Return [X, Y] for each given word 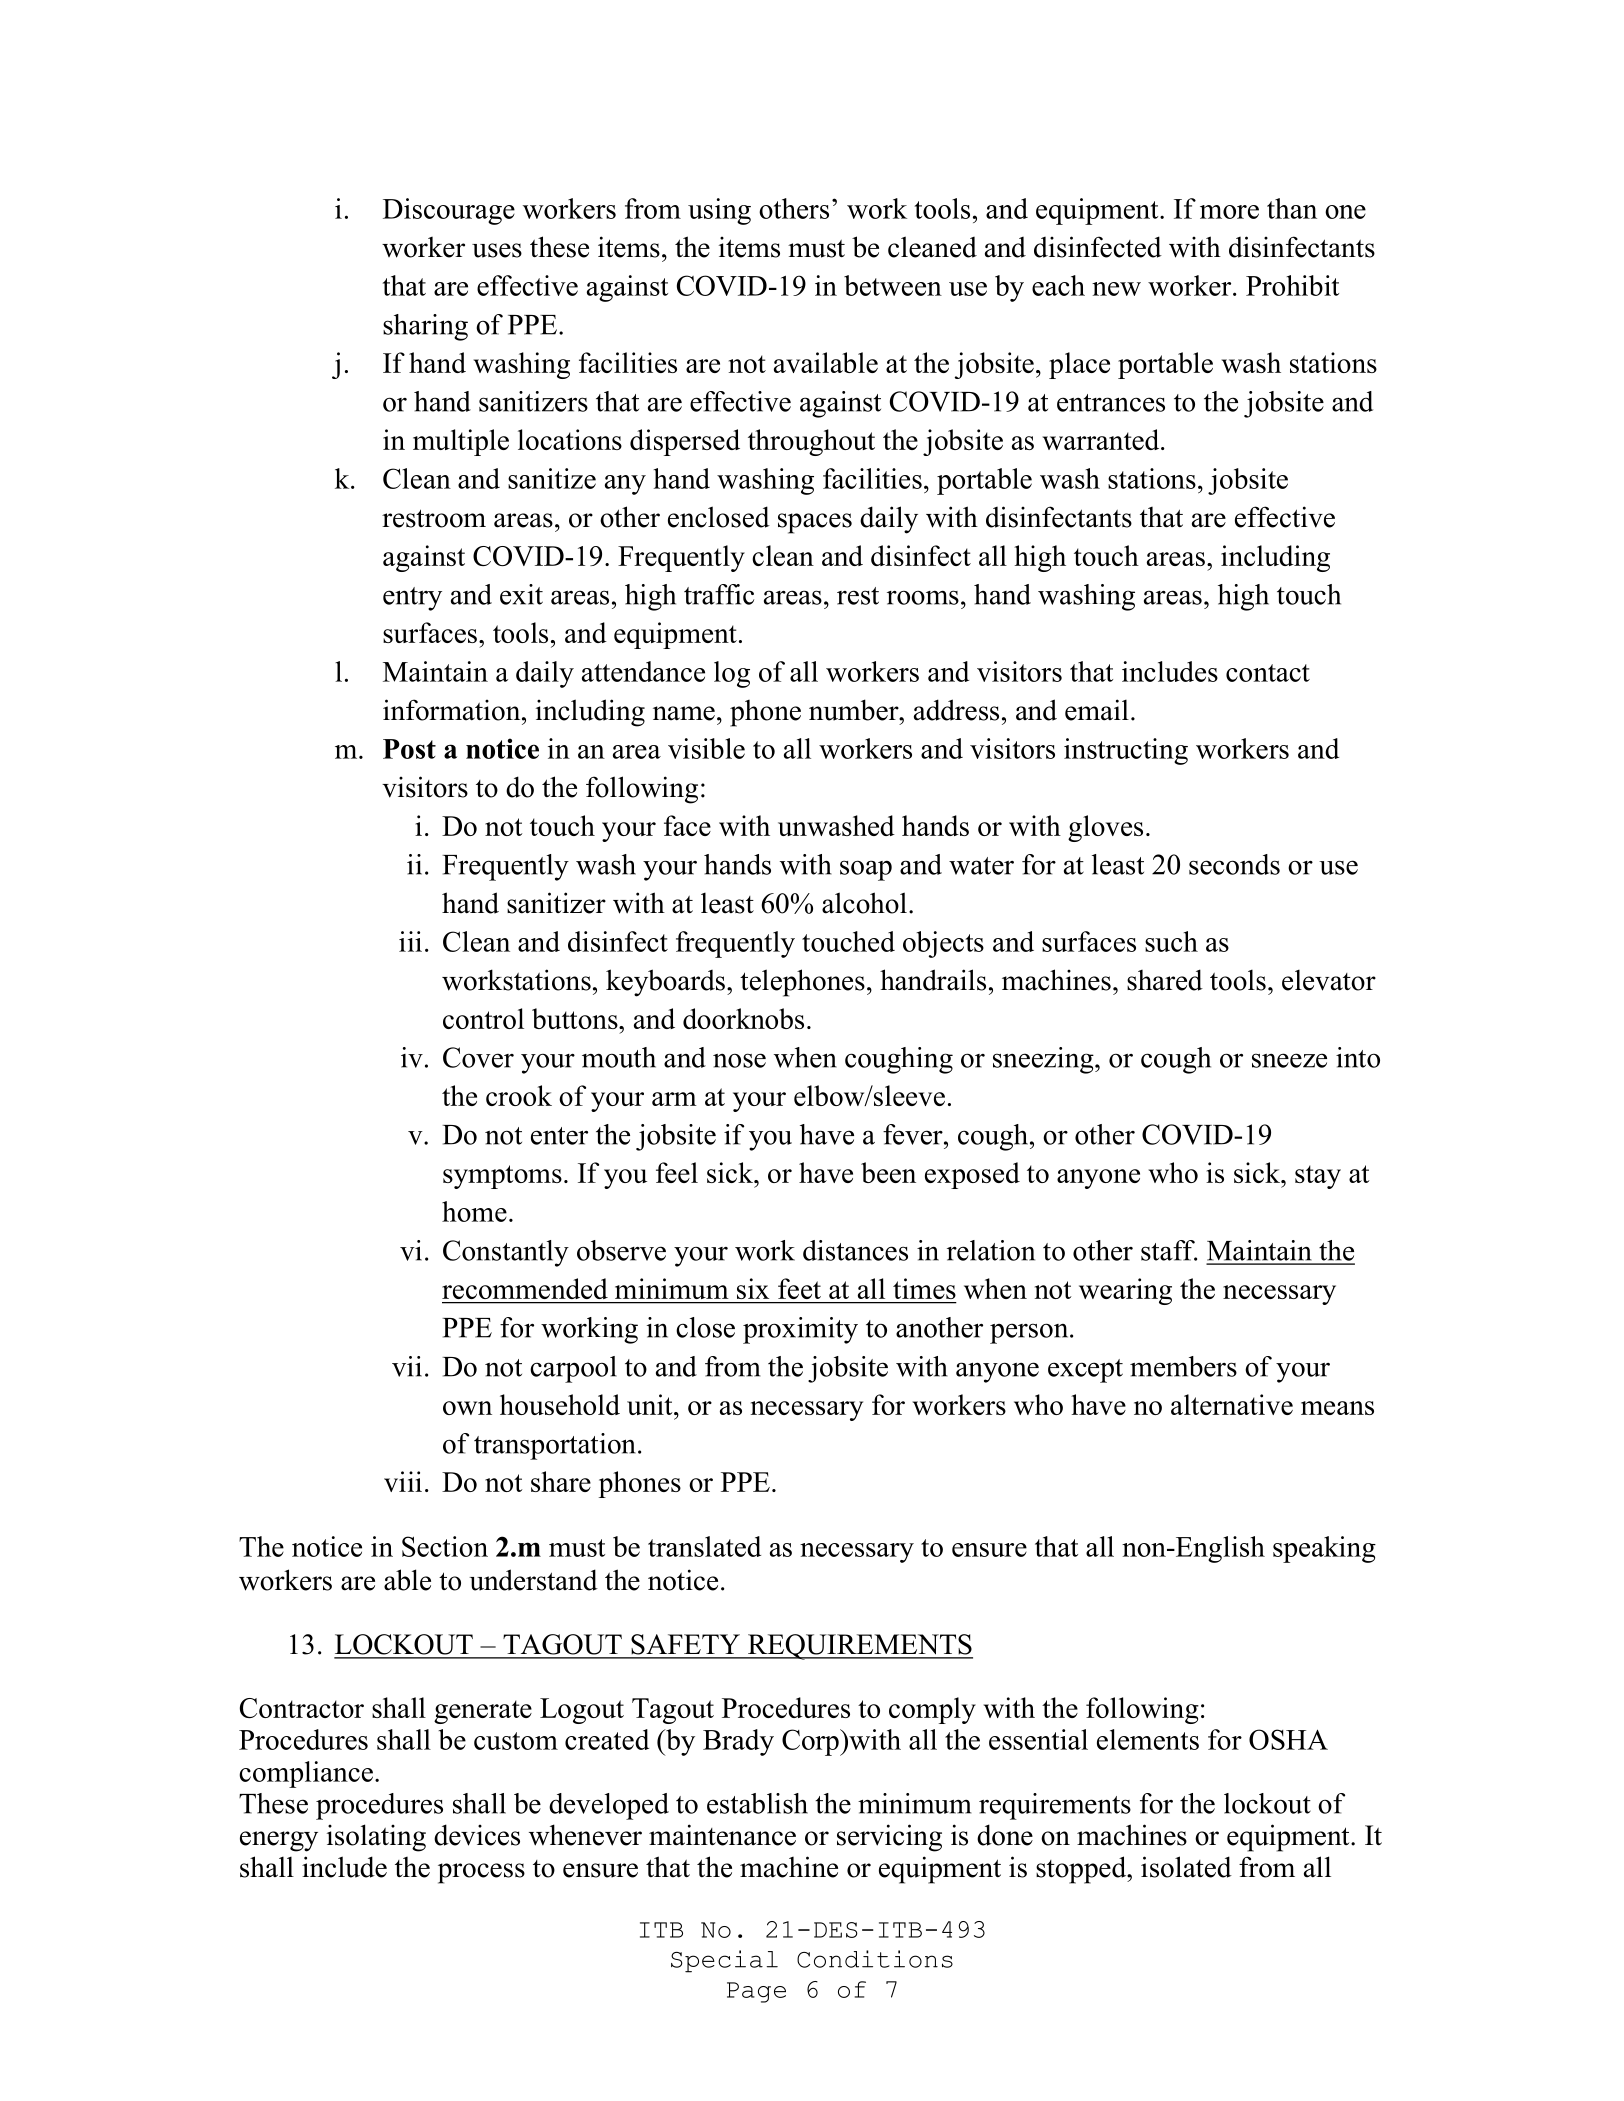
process [481, 1873]
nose [739, 1060]
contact [1268, 673]
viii [403, 1481]
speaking [1324, 1549]
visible [706, 748]
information [453, 710]
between [893, 285]
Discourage [449, 211]
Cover [478, 1057]
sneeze [1289, 1060]
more [1229, 212]
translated [704, 1546]
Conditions [875, 1959]
